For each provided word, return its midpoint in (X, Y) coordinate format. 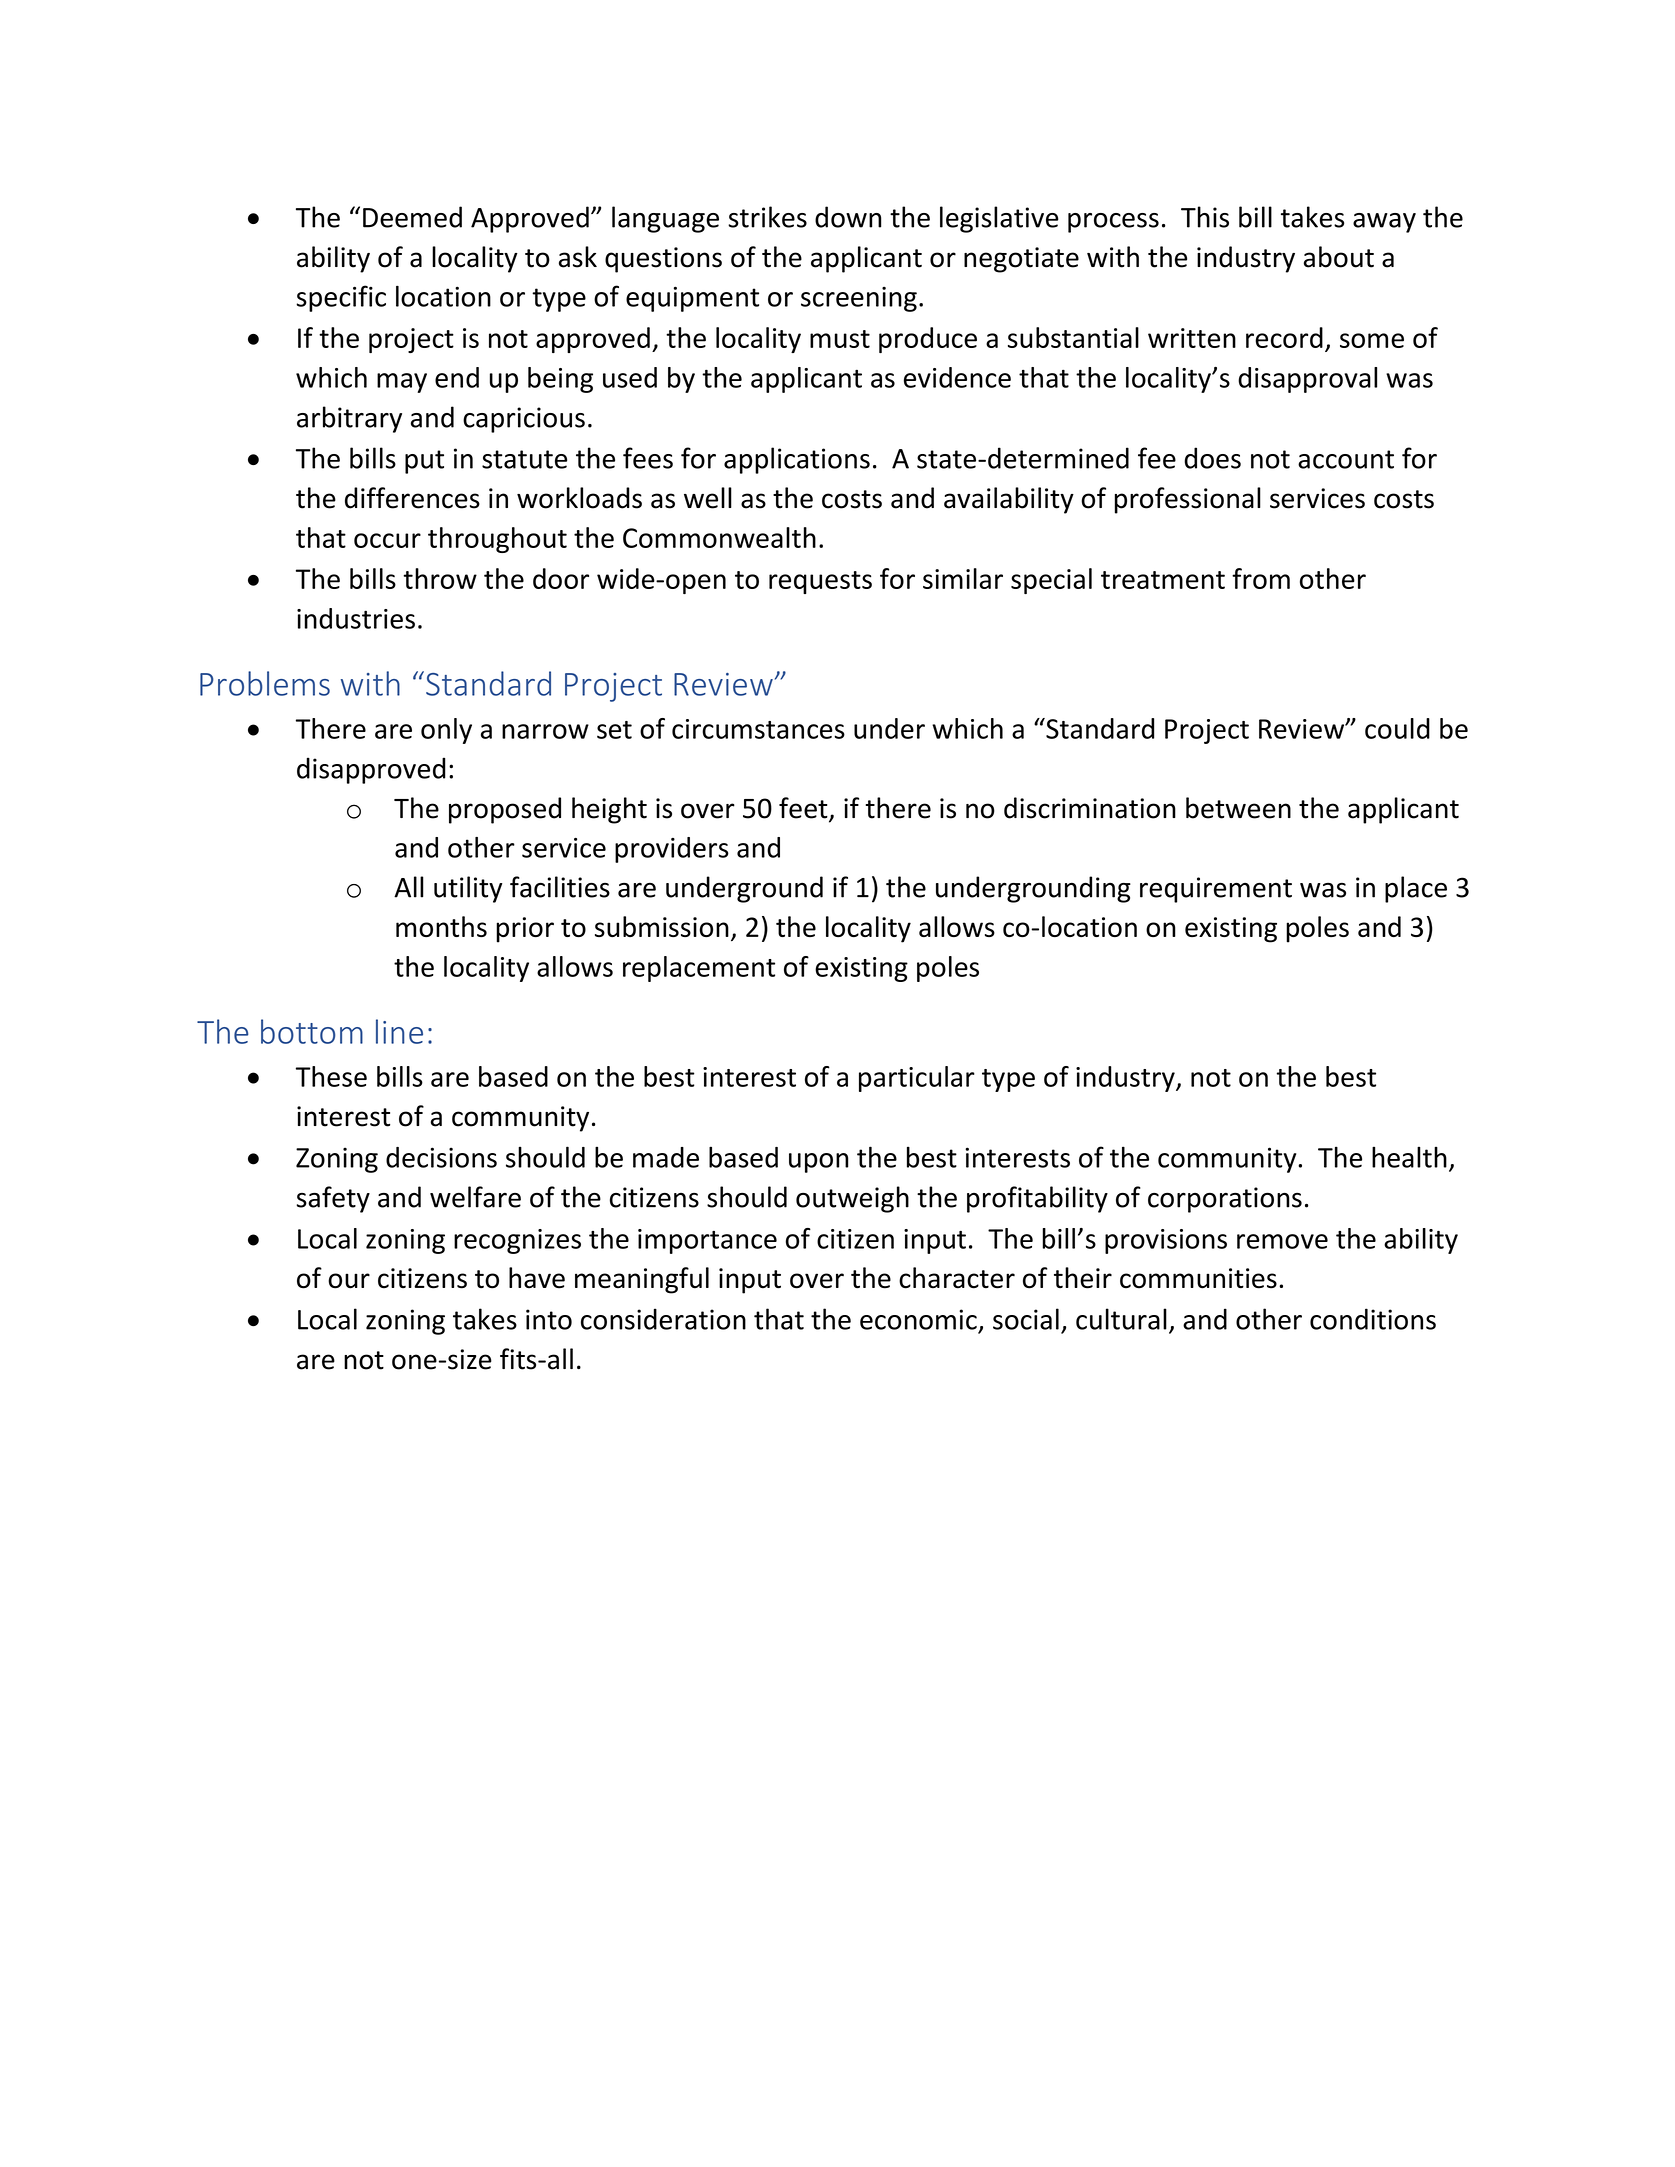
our (349, 1281)
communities (1198, 1278)
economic (918, 1319)
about (1339, 257)
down (848, 217)
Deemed (412, 217)
